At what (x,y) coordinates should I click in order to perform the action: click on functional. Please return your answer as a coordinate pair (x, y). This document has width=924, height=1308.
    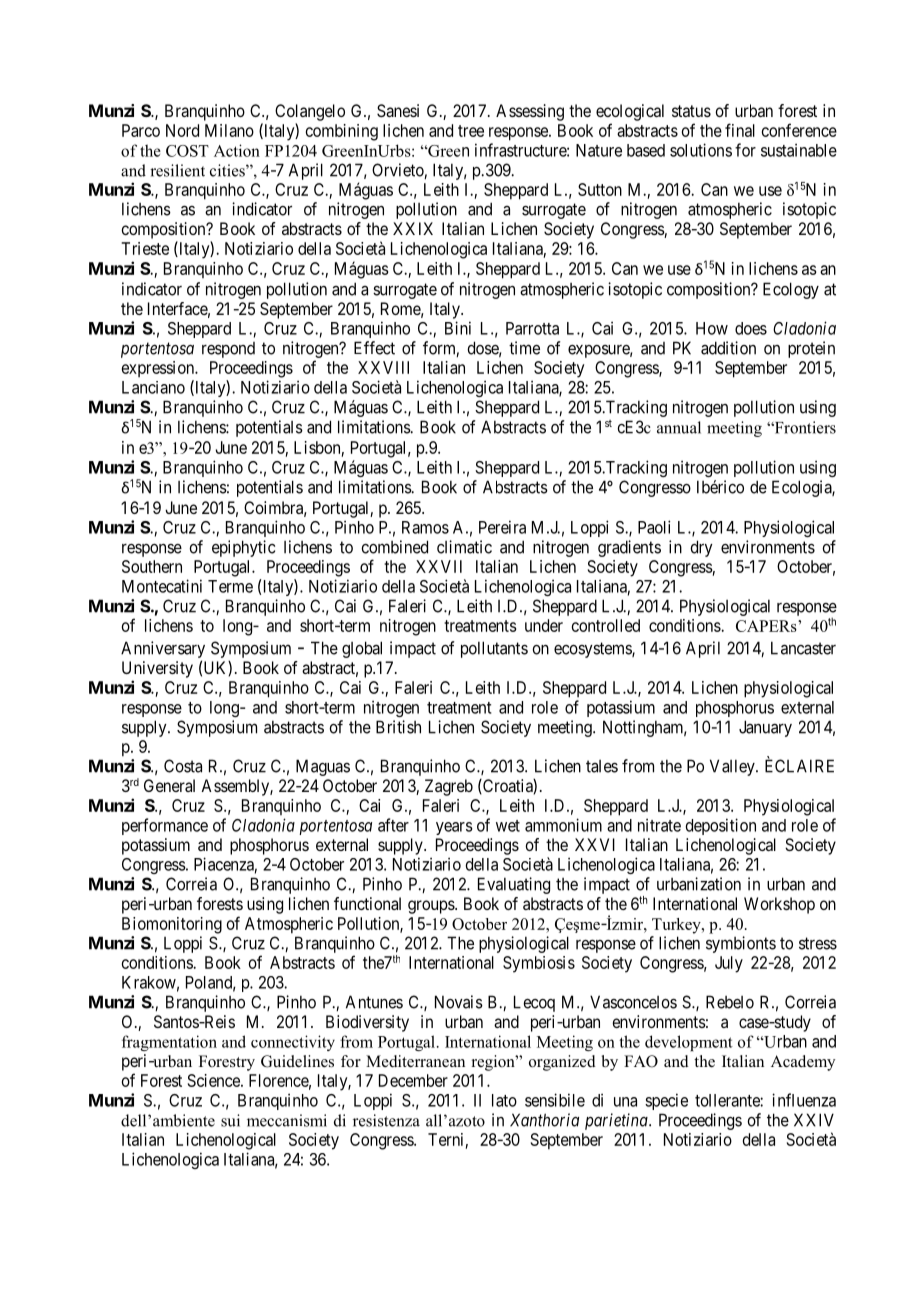
    Looking at the image, I should click on (367, 903).
